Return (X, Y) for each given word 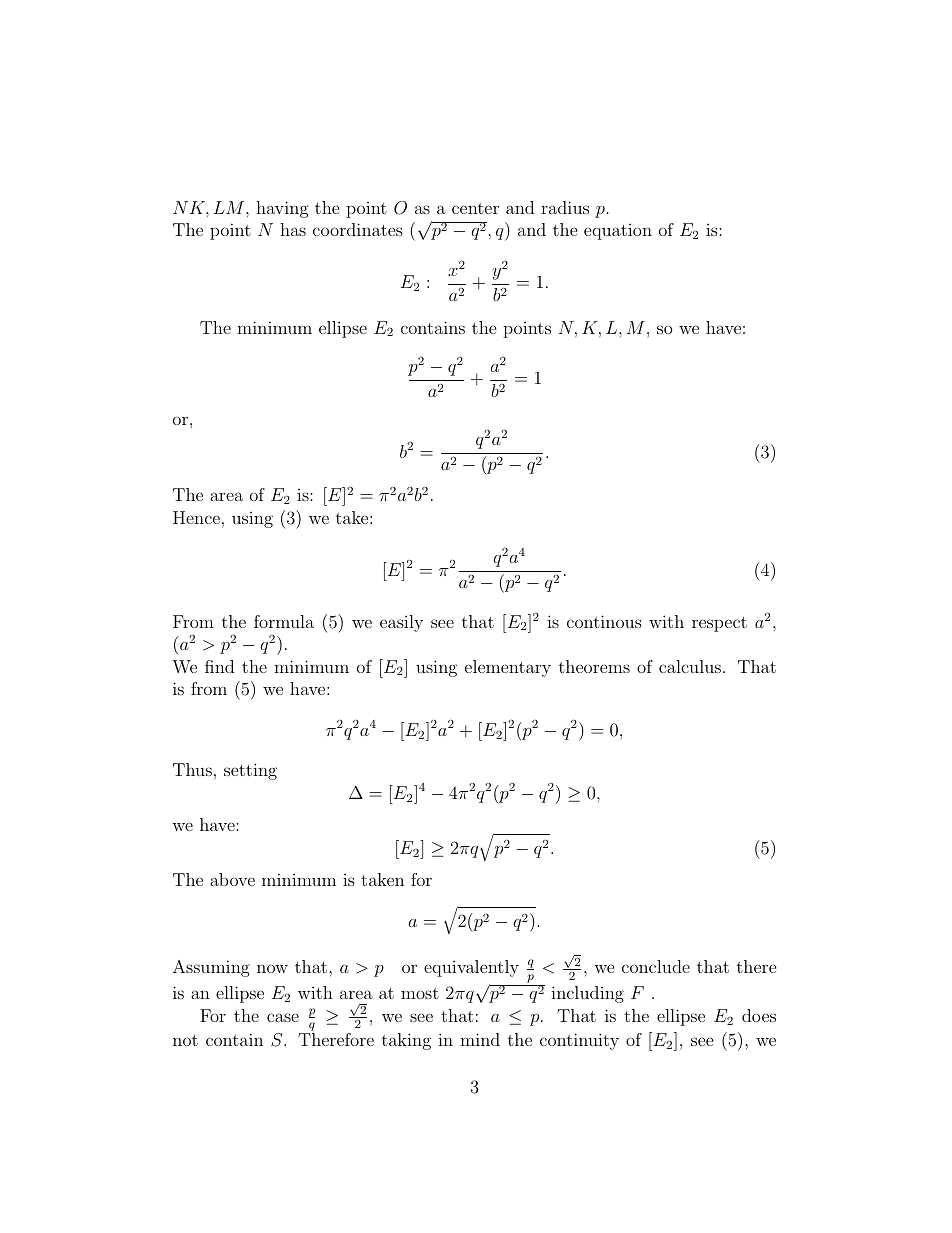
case (283, 1017)
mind (480, 1039)
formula (284, 621)
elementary (508, 668)
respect (719, 624)
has (293, 229)
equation (618, 232)
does (759, 1015)
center (475, 208)
